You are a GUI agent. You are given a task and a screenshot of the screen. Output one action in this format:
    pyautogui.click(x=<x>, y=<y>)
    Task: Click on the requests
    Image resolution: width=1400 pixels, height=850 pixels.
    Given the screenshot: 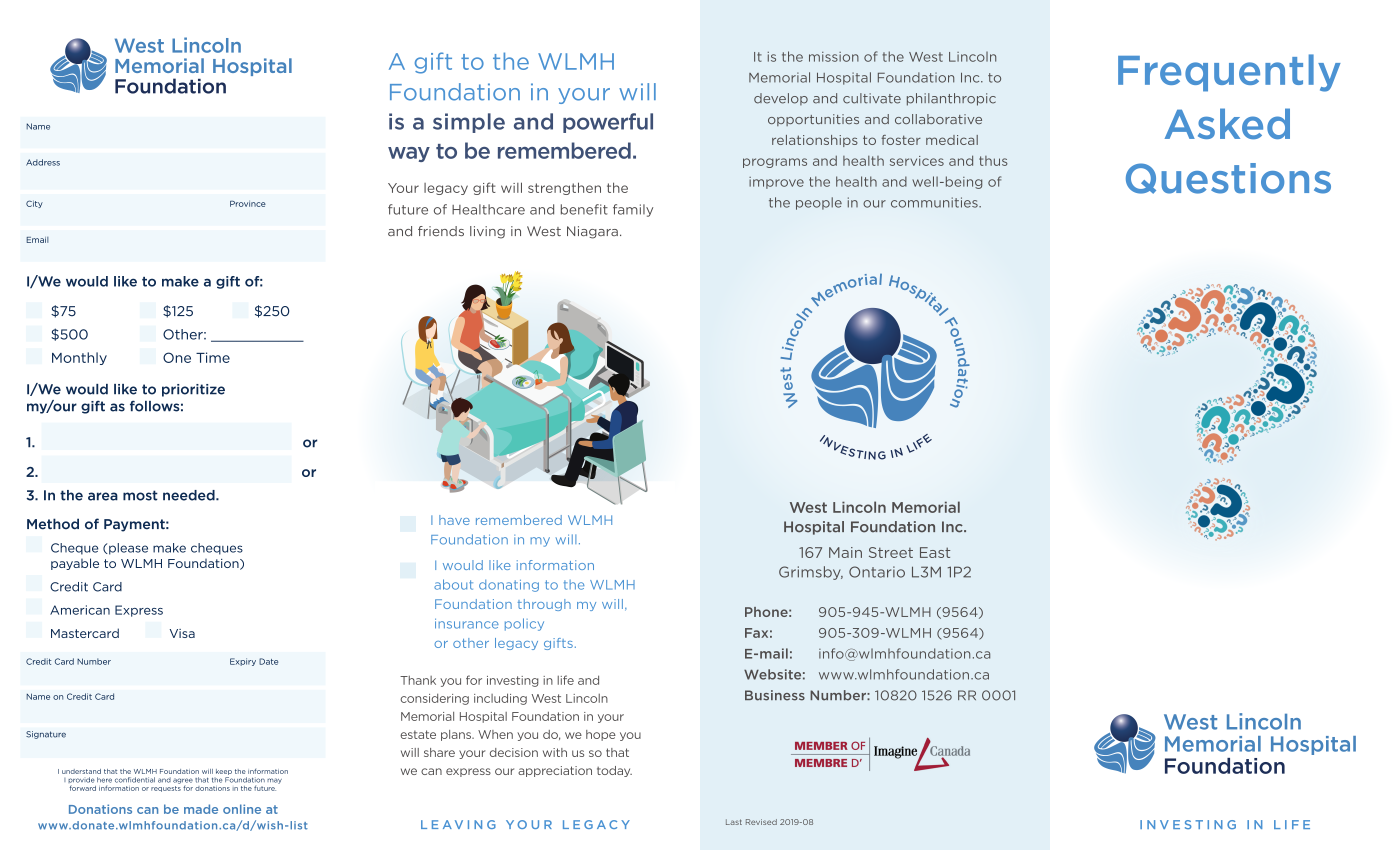 What is the action you would take?
    pyautogui.click(x=166, y=789)
